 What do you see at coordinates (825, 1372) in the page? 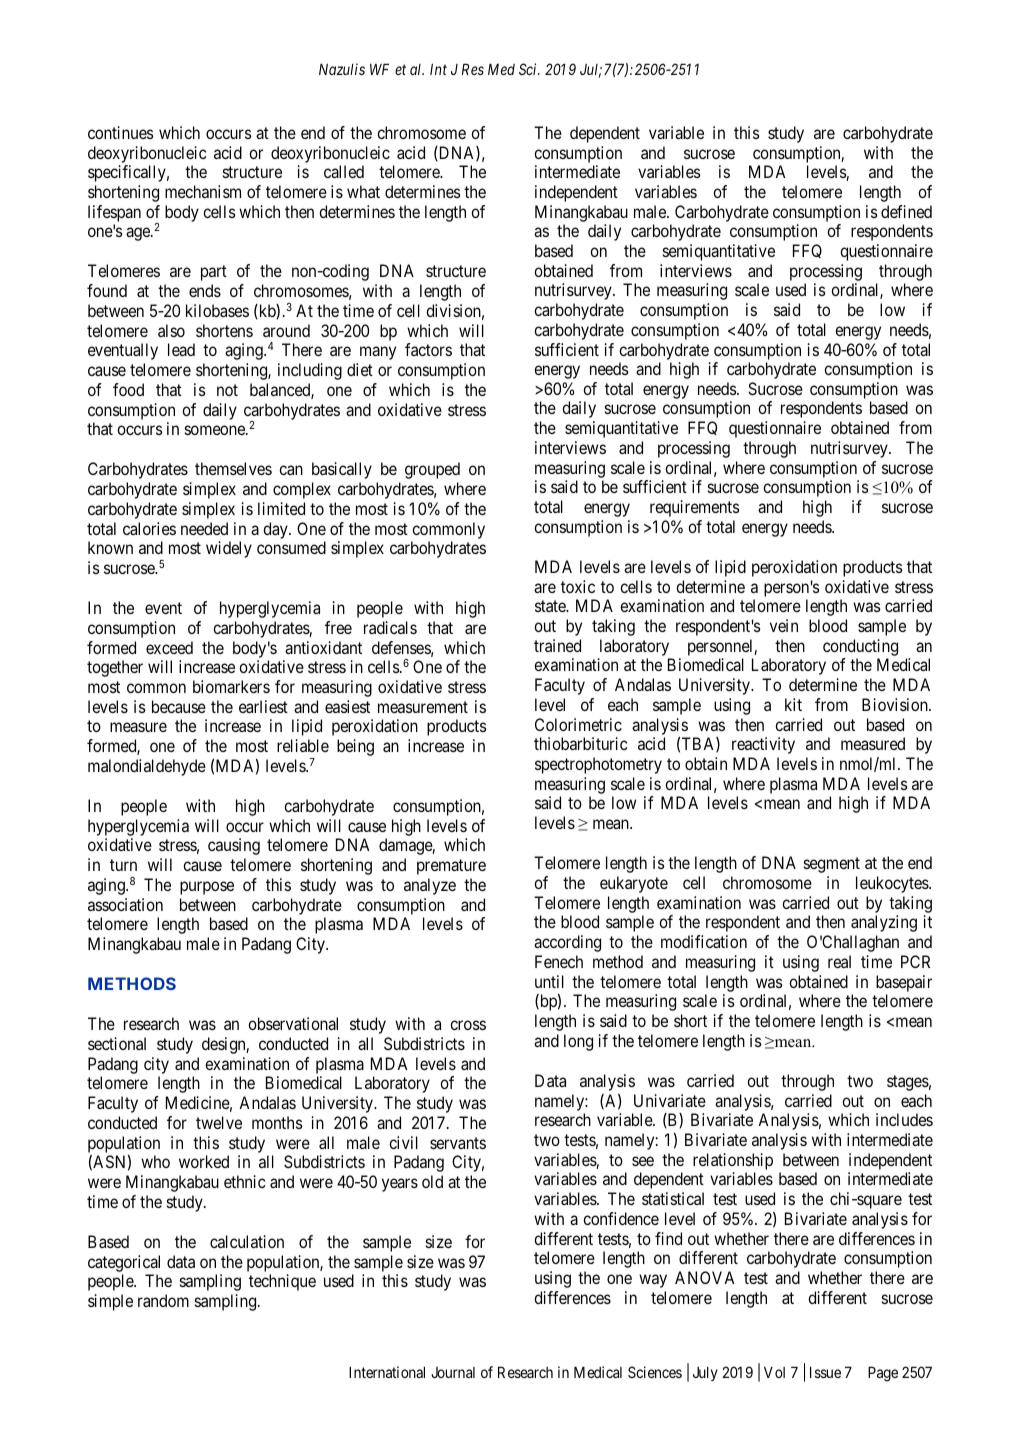
I see `Issue` at bounding box center [825, 1372].
